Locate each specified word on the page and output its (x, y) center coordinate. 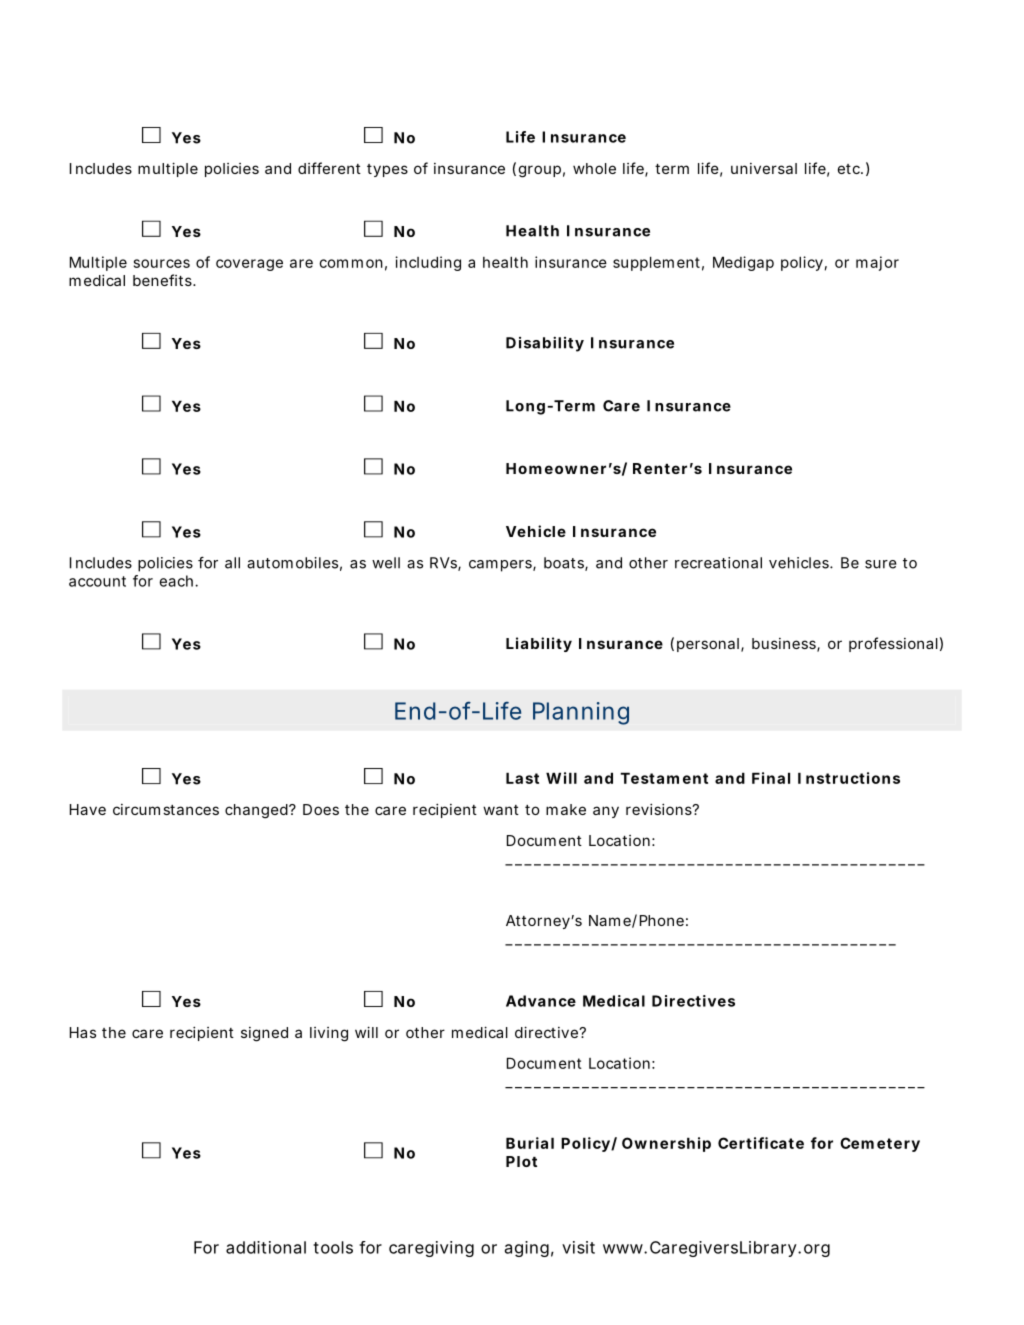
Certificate (761, 1143)
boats (566, 564)
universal (764, 168)
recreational (718, 563)
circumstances (166, 809)
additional (266, 1247)
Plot (521, 1161)
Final (771, 778)
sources (162, 263)
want (501, 810)
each (177, 581)
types (387, 170)
